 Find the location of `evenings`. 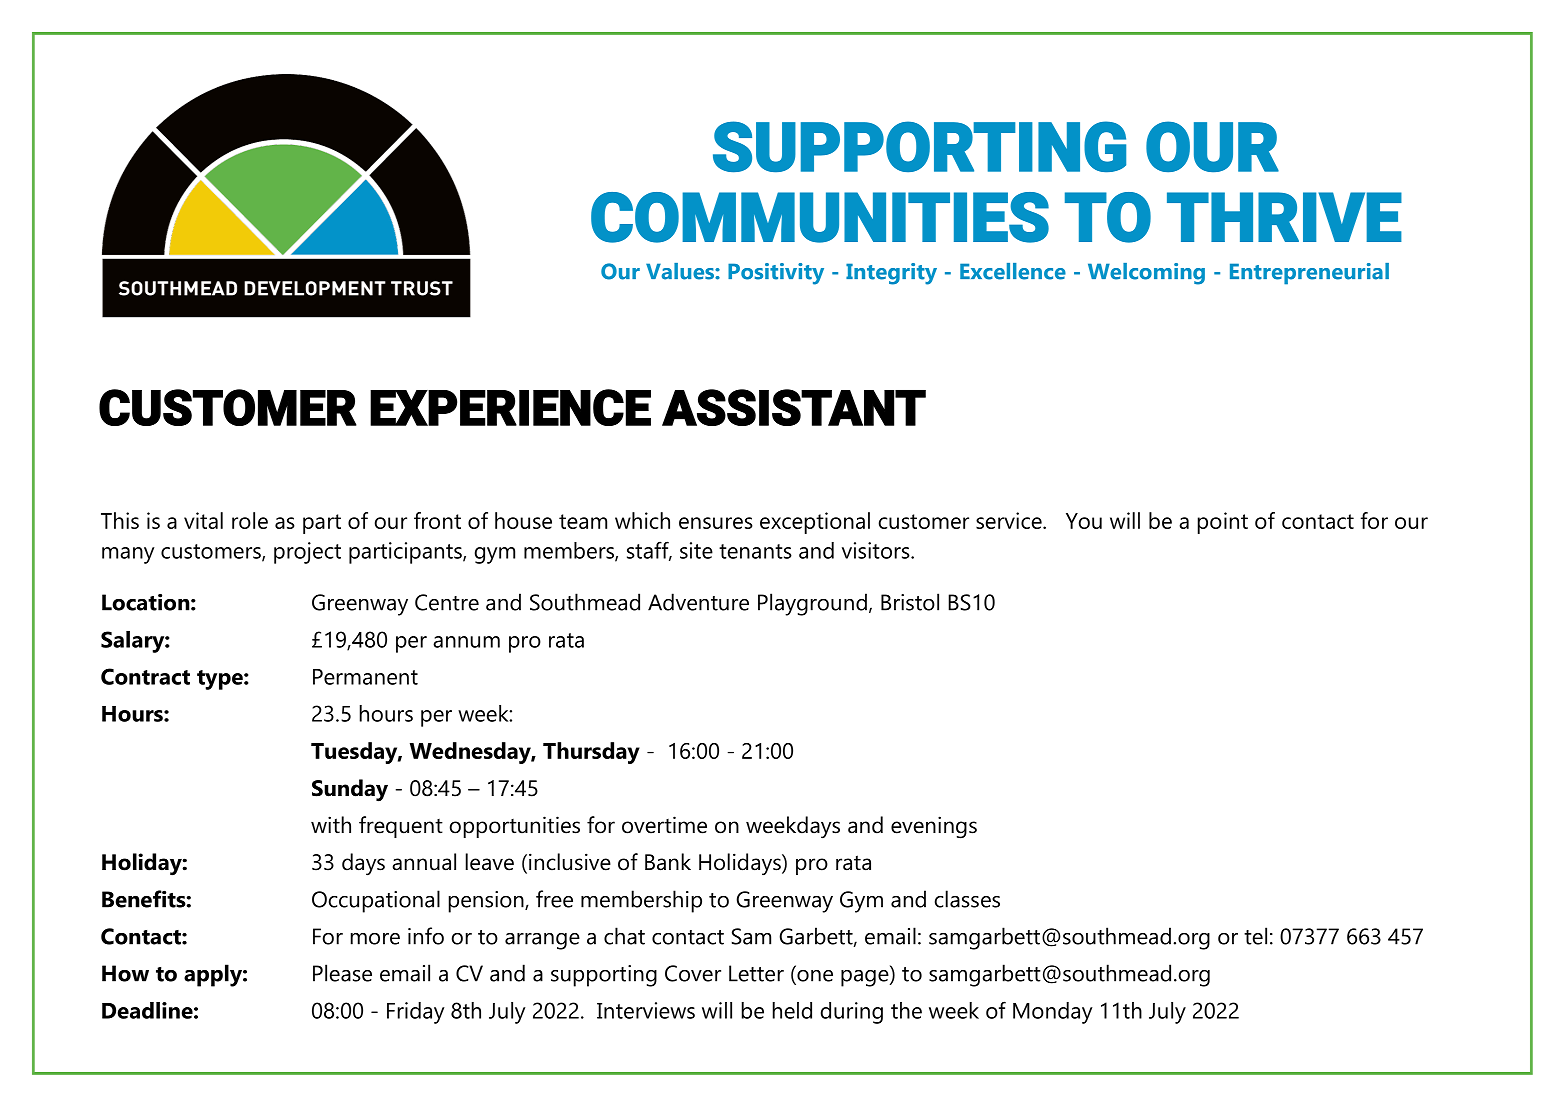

evenings is located at coordinates (934, 827).
